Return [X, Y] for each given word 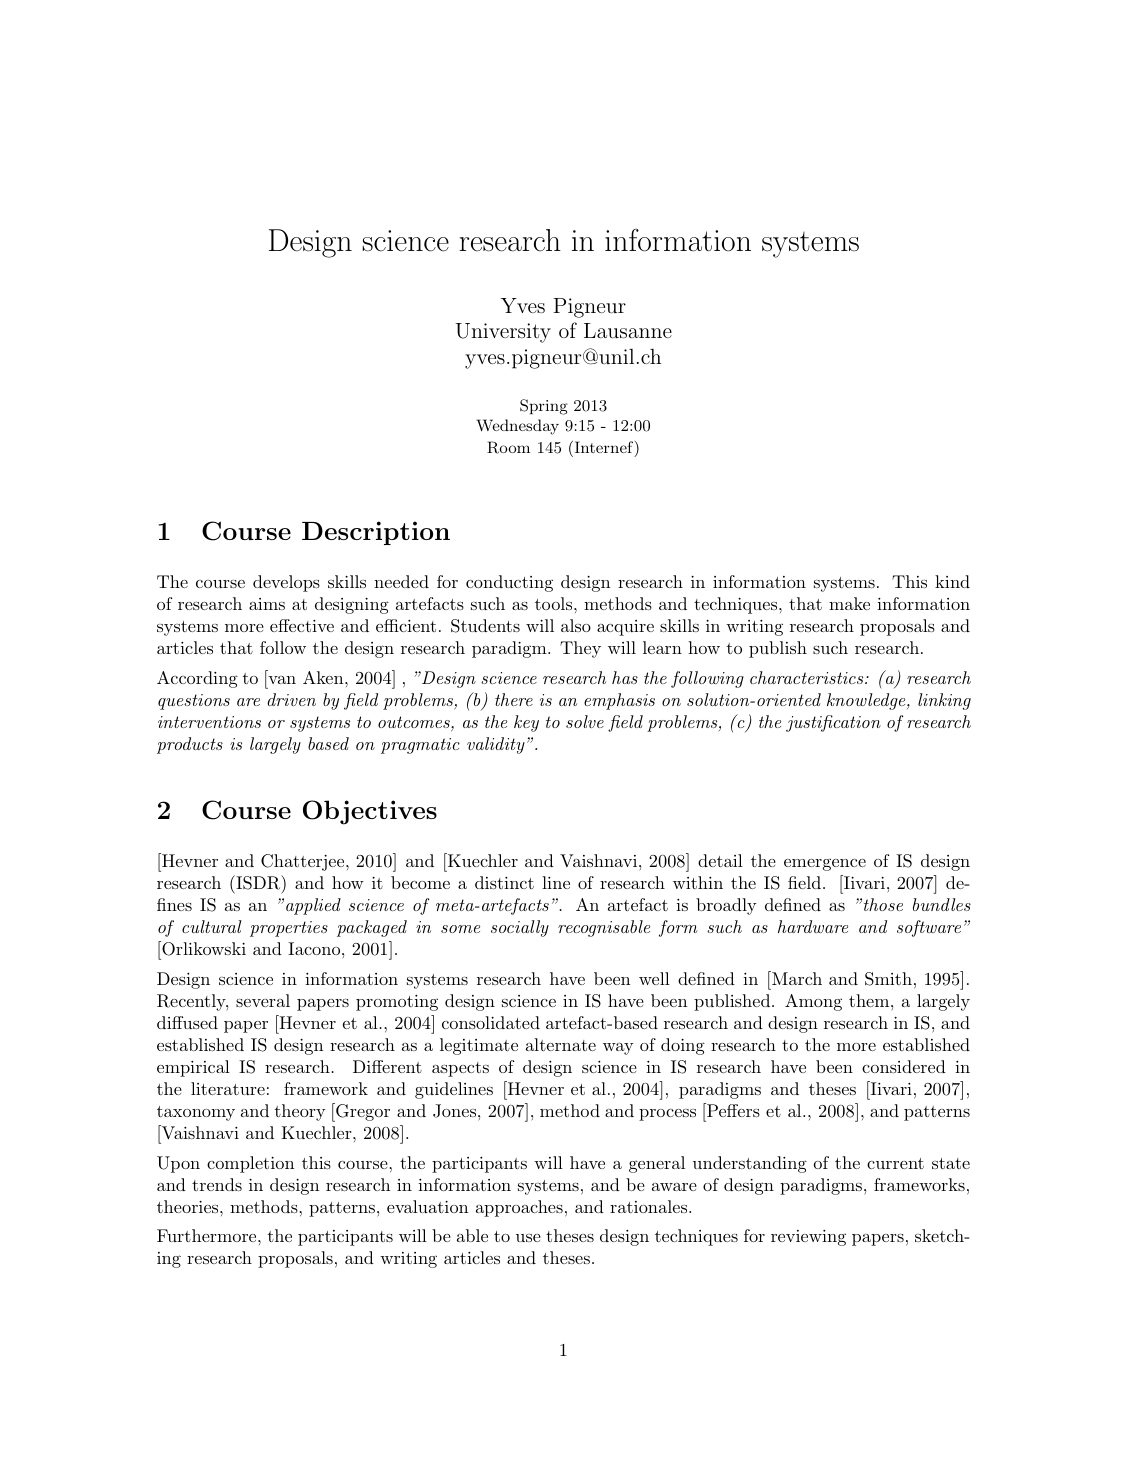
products [190, 745]
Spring [544, 407]
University [503, 333]
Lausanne [628, 330]
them [869, 1000]
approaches [519, 1208]
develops [286, 583]
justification [833, 723]
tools [553, 603]
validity [496, 745]
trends [217, 1184]
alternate [561, 1044]
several [263, 1000]
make [849, 603]
